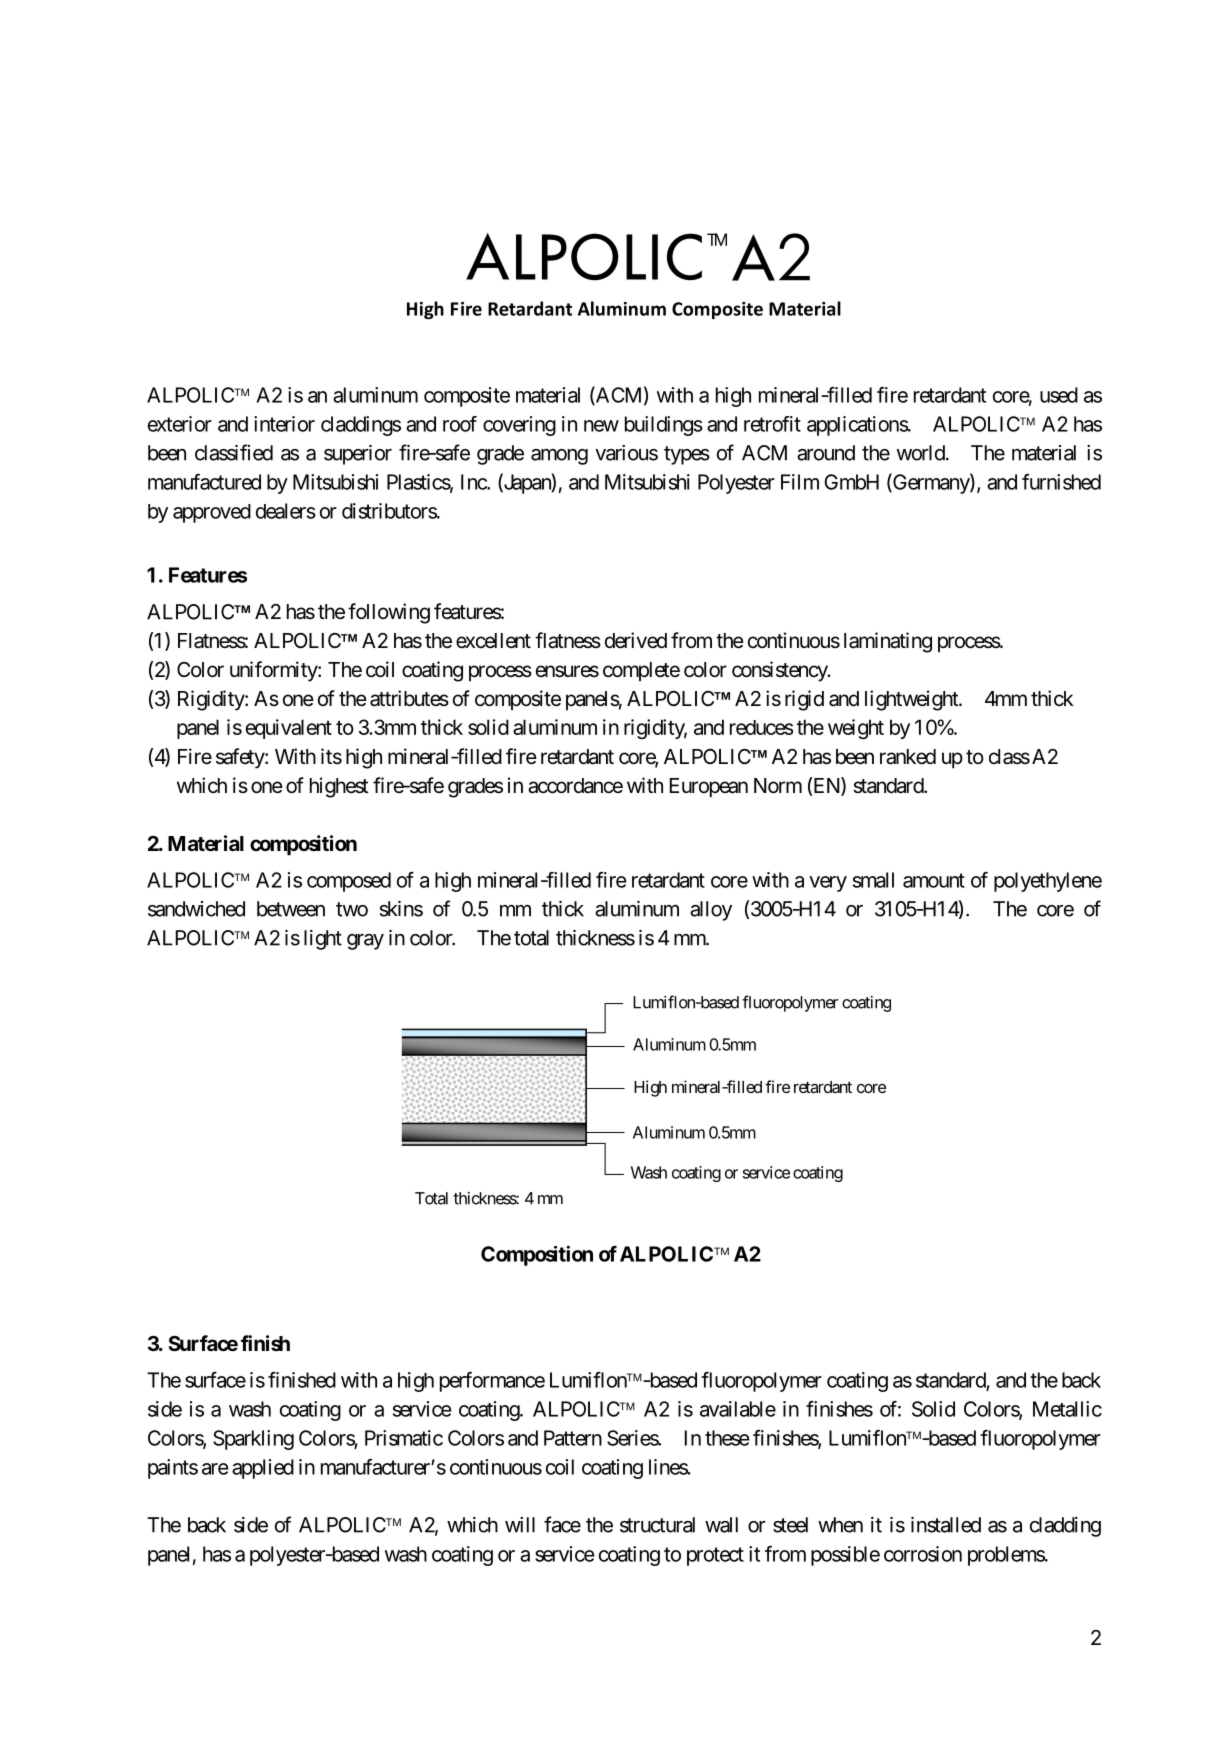 The height and width of the screenshot is (1743, 1232). I want to click on interior, so click(284, 424).
